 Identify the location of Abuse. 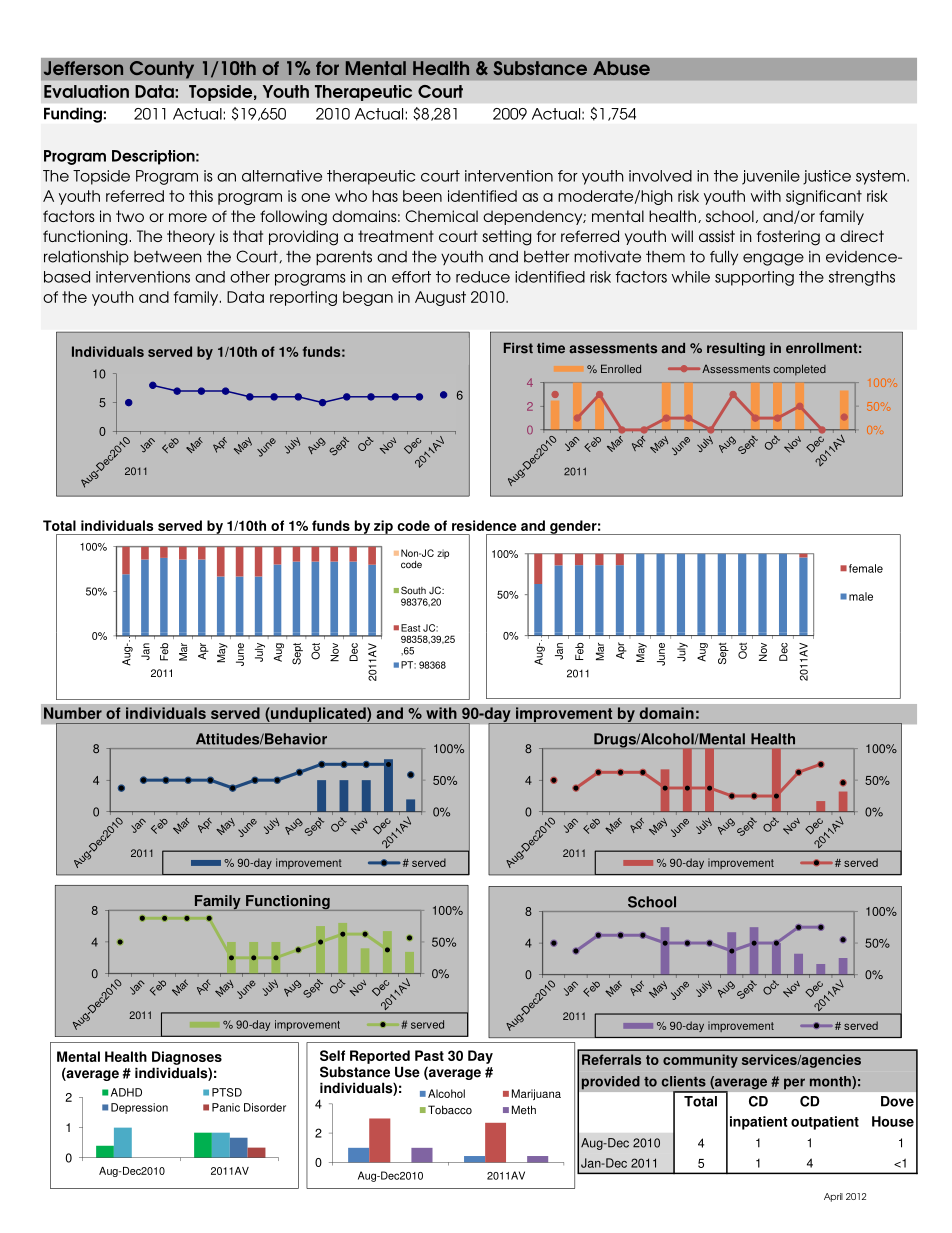
(621, 68).
